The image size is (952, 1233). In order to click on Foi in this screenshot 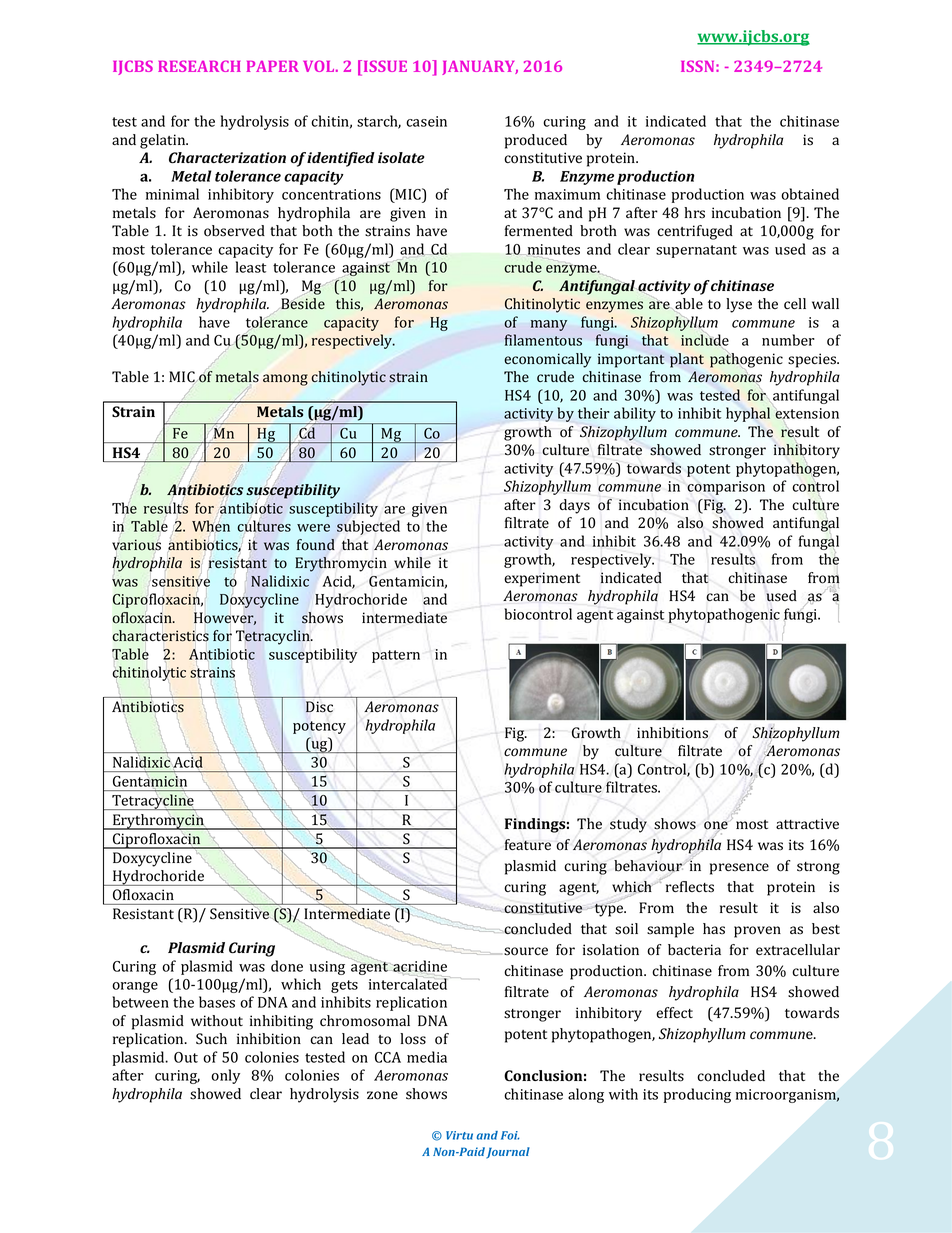, I will do `click(510, 1135)`.
